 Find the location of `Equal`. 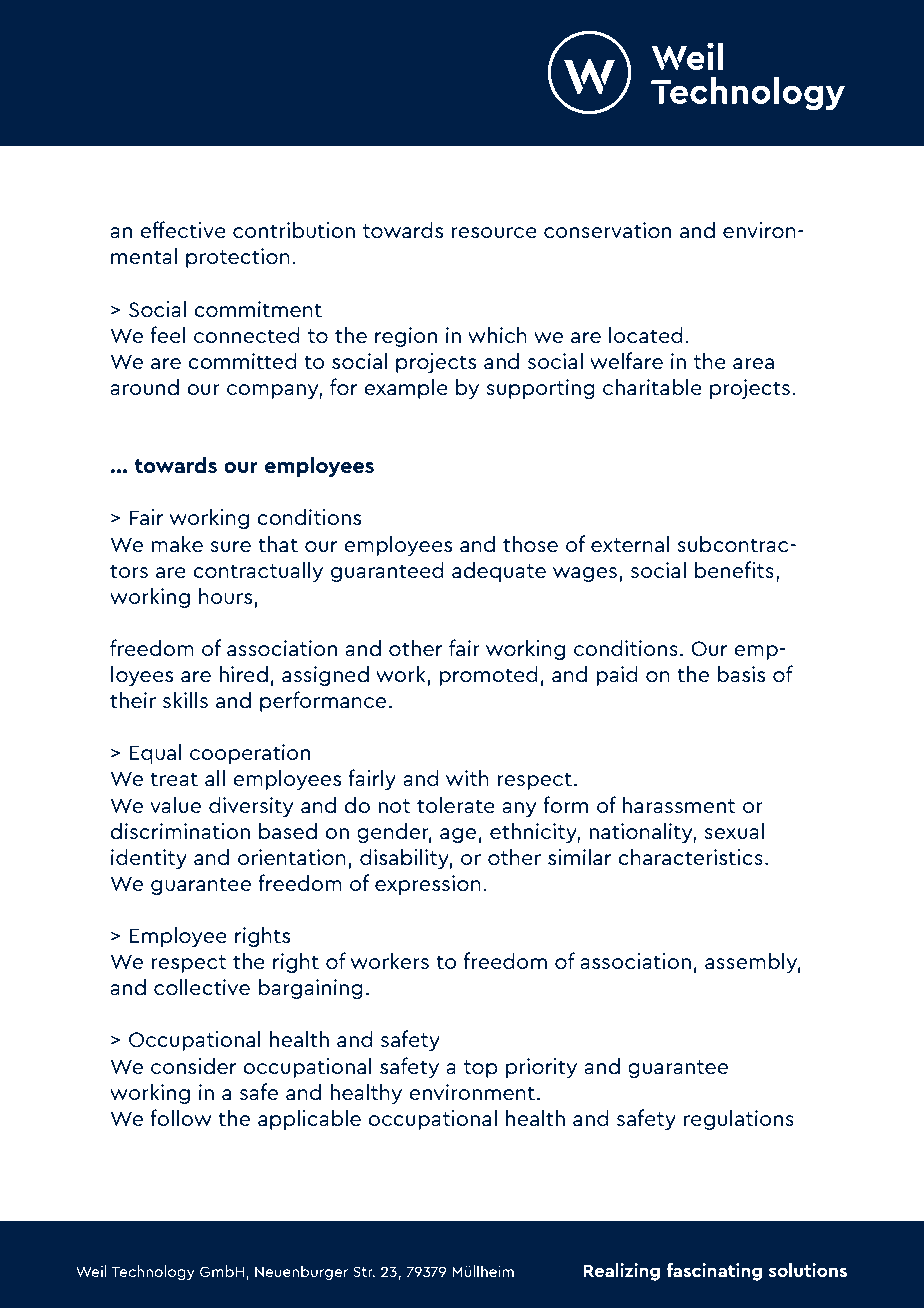

Equal is located at coordinates (156, 753).
